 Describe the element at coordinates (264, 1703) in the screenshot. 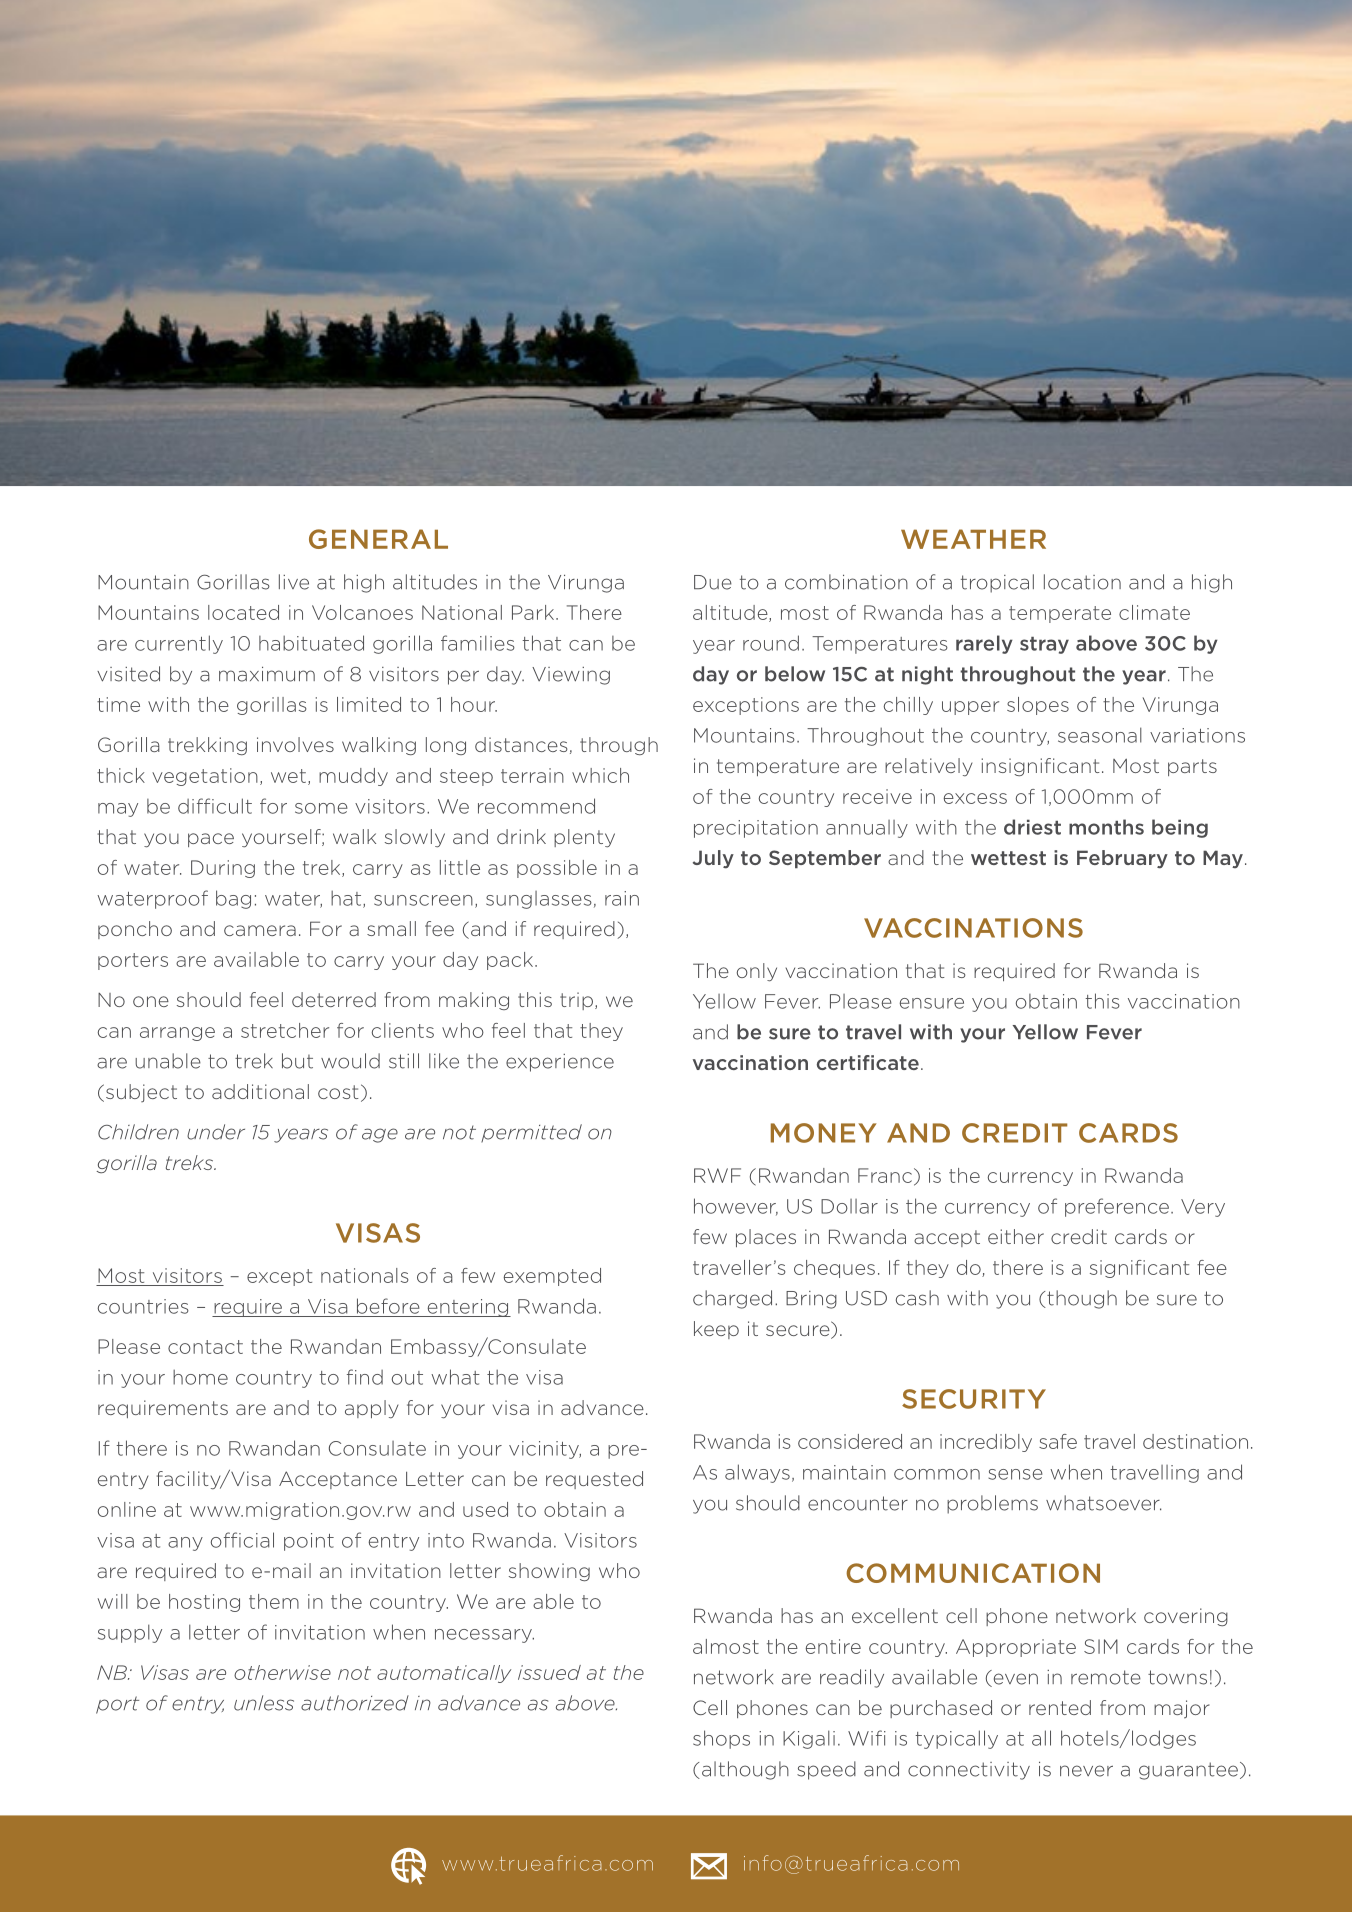

I see `unless` at that location.
